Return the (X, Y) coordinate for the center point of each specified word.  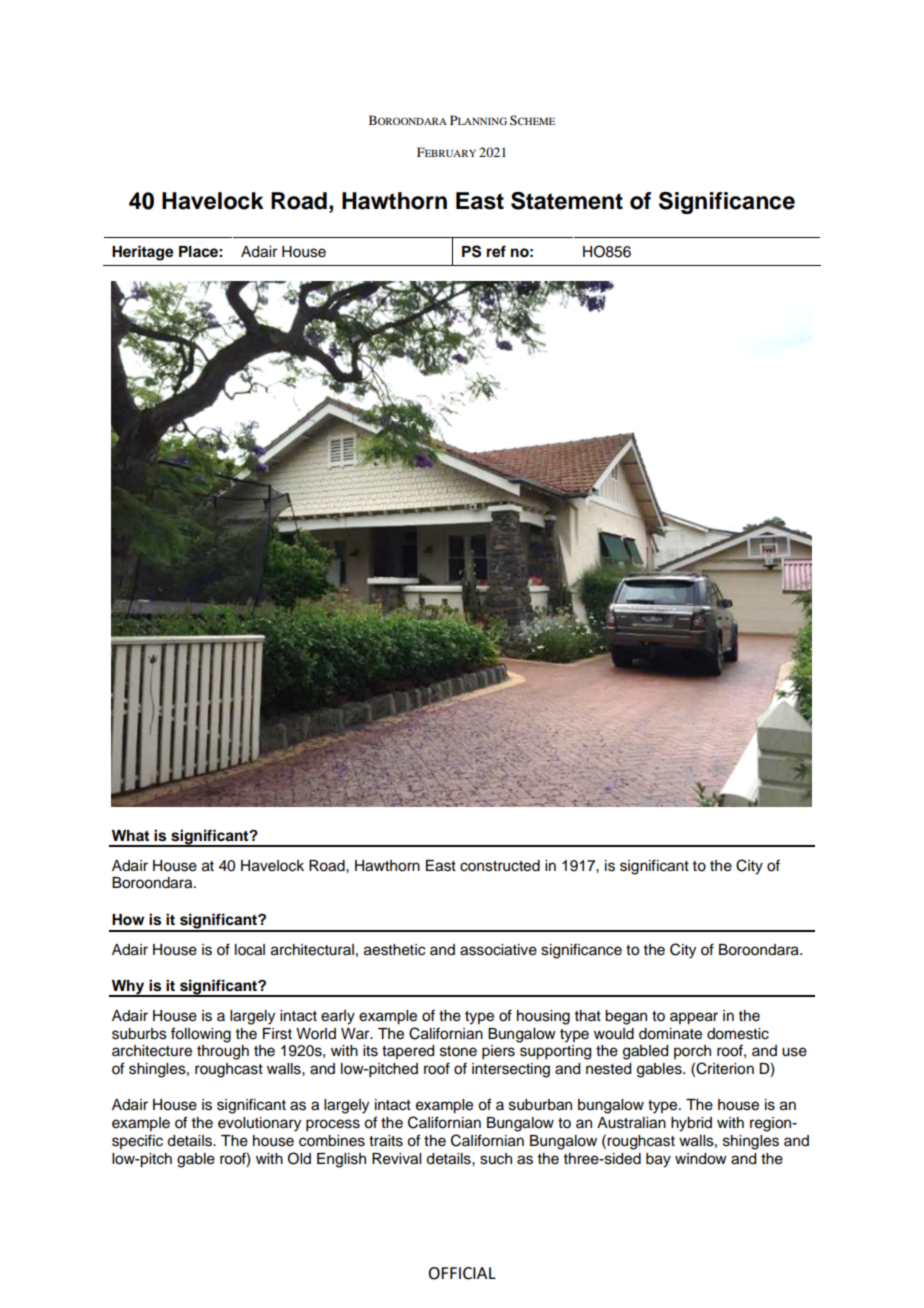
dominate (670, 1034)
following (201, 1035)
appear (694, 1018)
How (128, 920)
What (130, 835)
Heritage (143, 253)
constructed (500, 866)
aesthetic (394, 950)
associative (498, 950)
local (250, 950)
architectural (312, 950)
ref (496, 251)
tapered (408, 1052)
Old (299, 1158)
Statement (567, 201)
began (626, 1017)
